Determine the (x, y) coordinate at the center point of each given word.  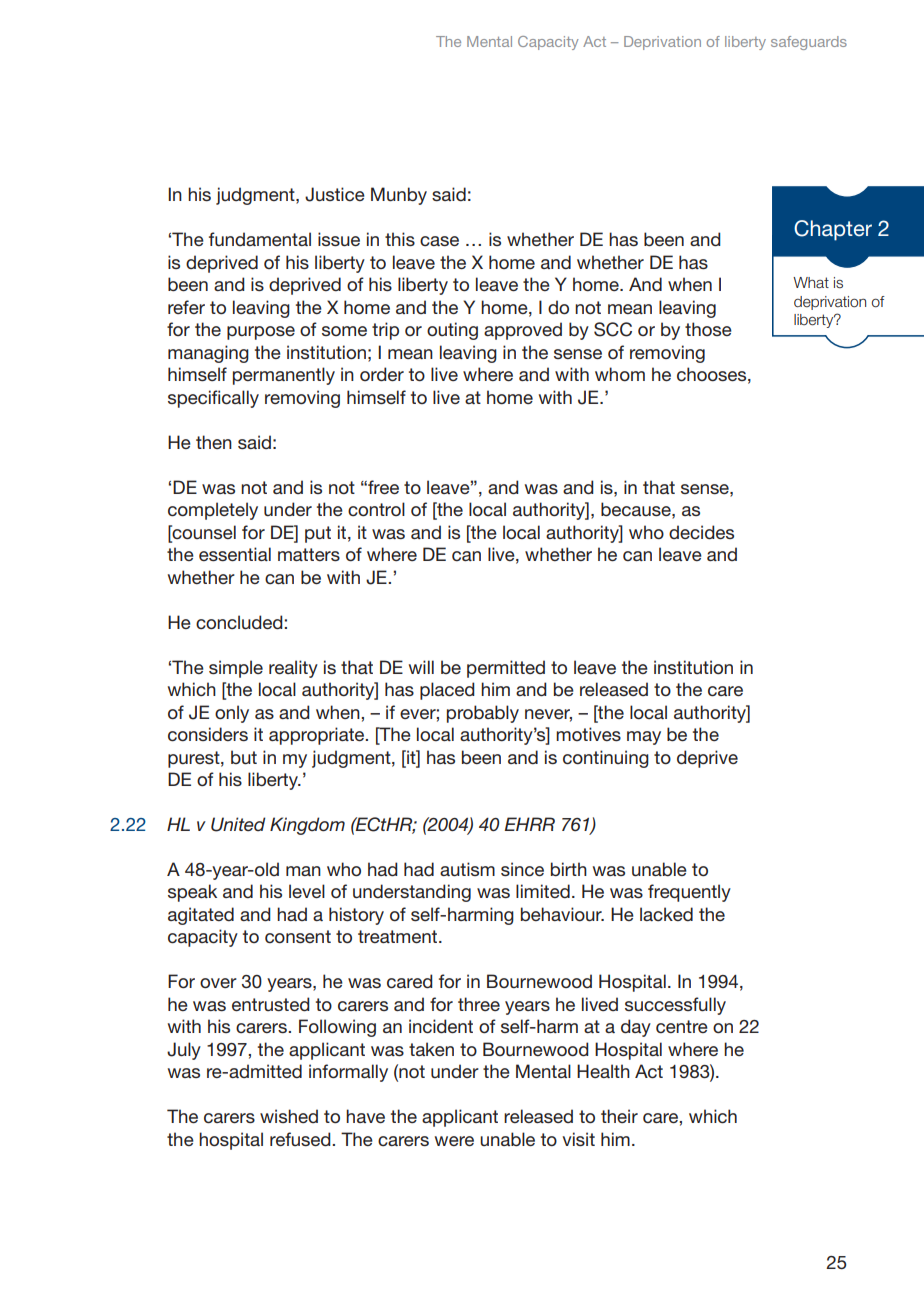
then (214, 442)
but (244, 757)
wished (289, 1116)
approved (523, 331)
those (708, 329)
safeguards (809, 43)
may (644, 738)
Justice (335, 194)
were (454, 1141)
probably (483, 714)
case (439, 241)
